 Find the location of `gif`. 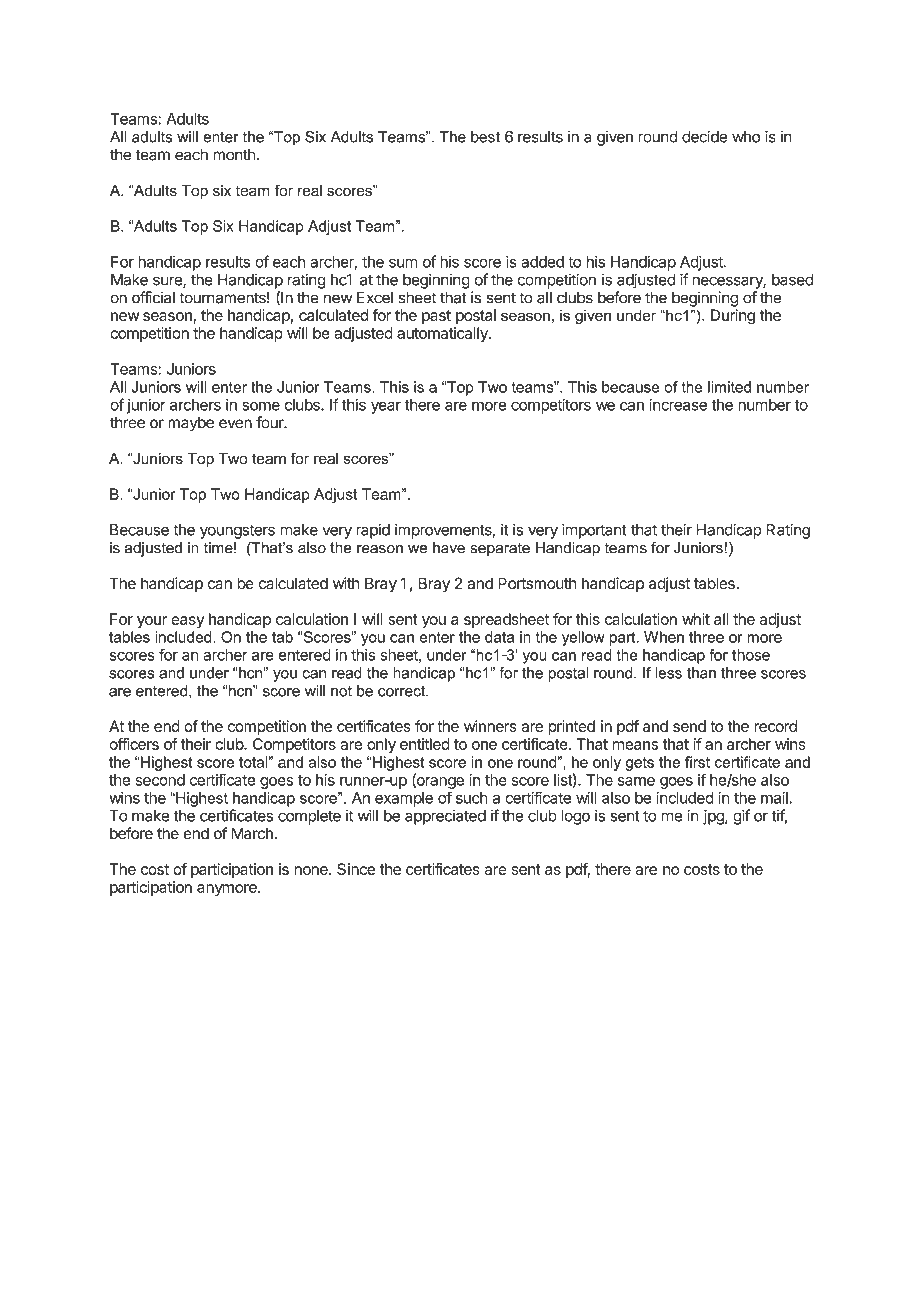

gif is located at coordinates (741, 817).
